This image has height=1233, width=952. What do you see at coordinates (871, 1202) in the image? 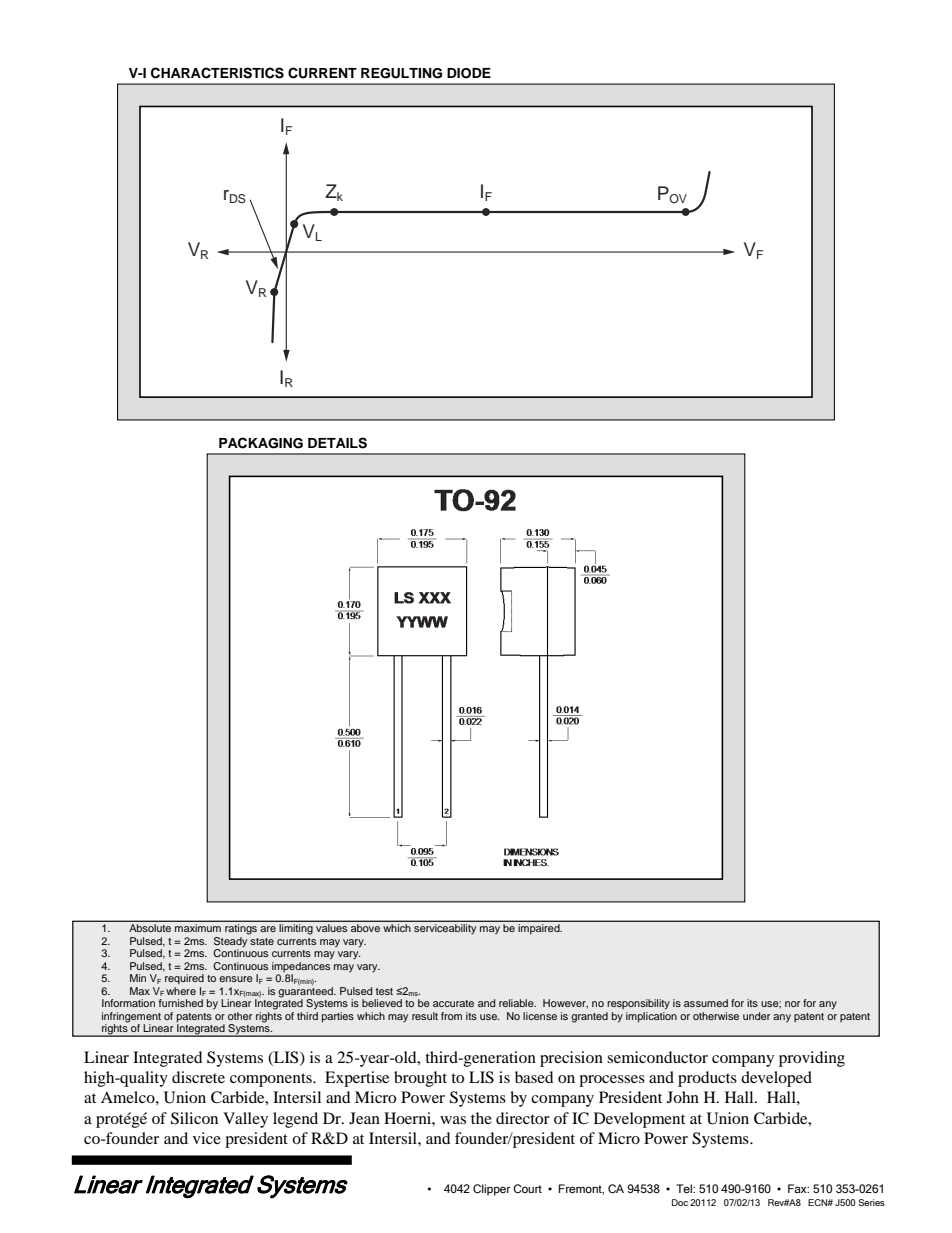
I see `Series` at bounding box center [871, 1202].
